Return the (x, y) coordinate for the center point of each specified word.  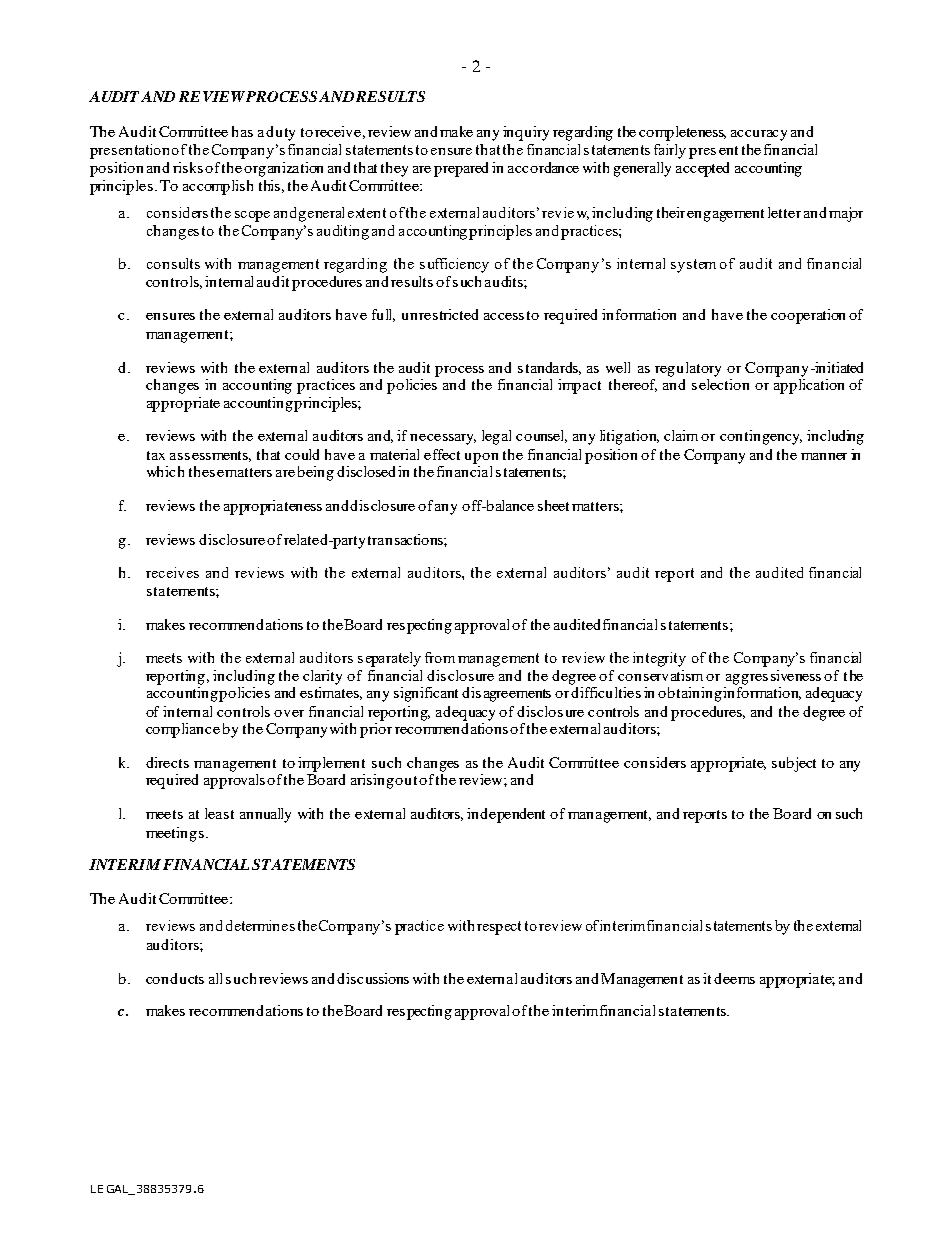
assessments (210, 456)
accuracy (759, 135)
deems (734, 978)
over (289, 713)
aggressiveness (773, 677)
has (242, 131)
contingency (761, 437)
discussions (373, 978)
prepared (461, 169)
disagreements (506, 694)
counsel (541, 436)
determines (260, 925)
